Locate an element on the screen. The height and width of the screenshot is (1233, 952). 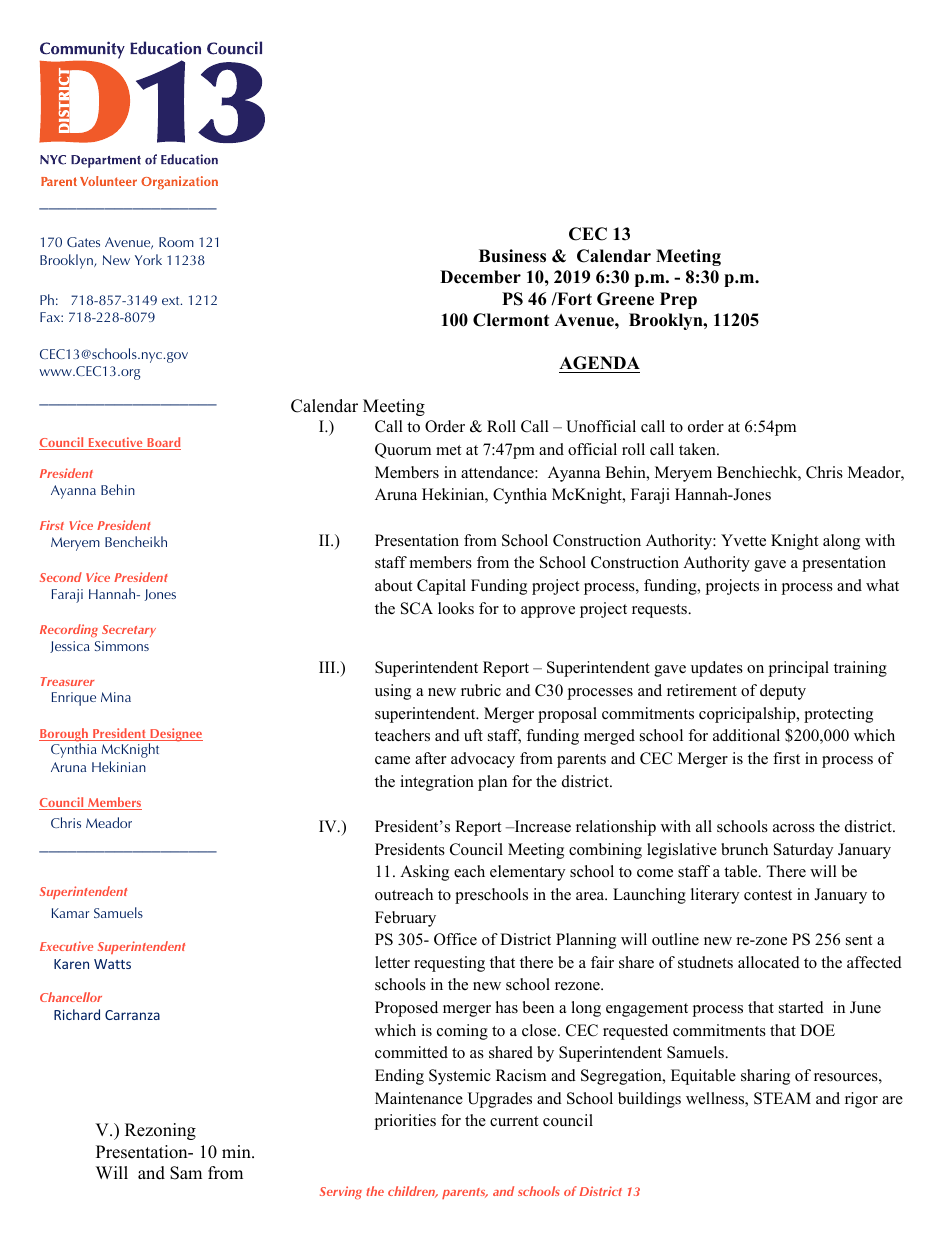
current is located at coordinates (514, 1121).
